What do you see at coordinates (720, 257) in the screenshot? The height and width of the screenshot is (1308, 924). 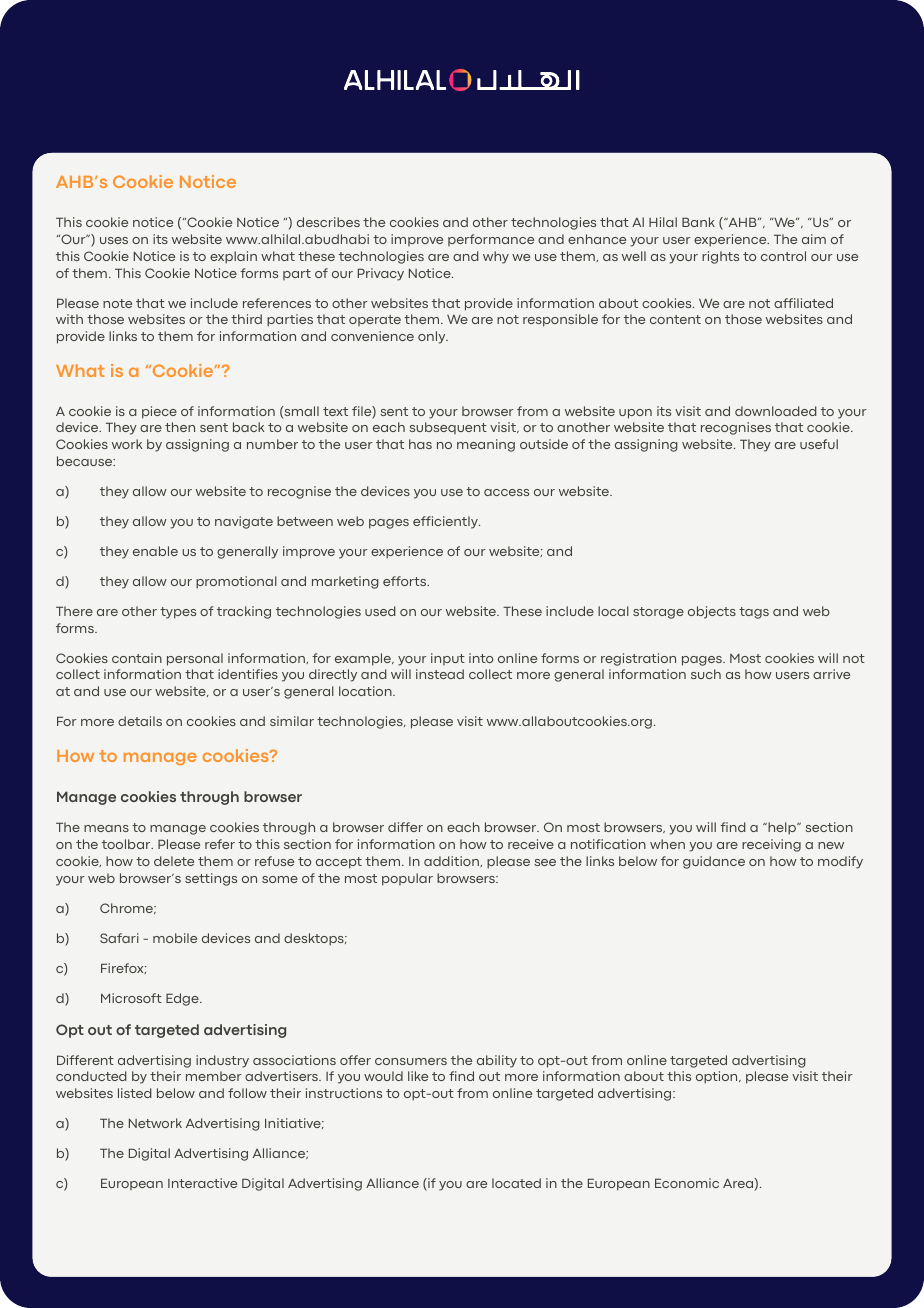 I see `rights` at bounding box center [720, 257].
